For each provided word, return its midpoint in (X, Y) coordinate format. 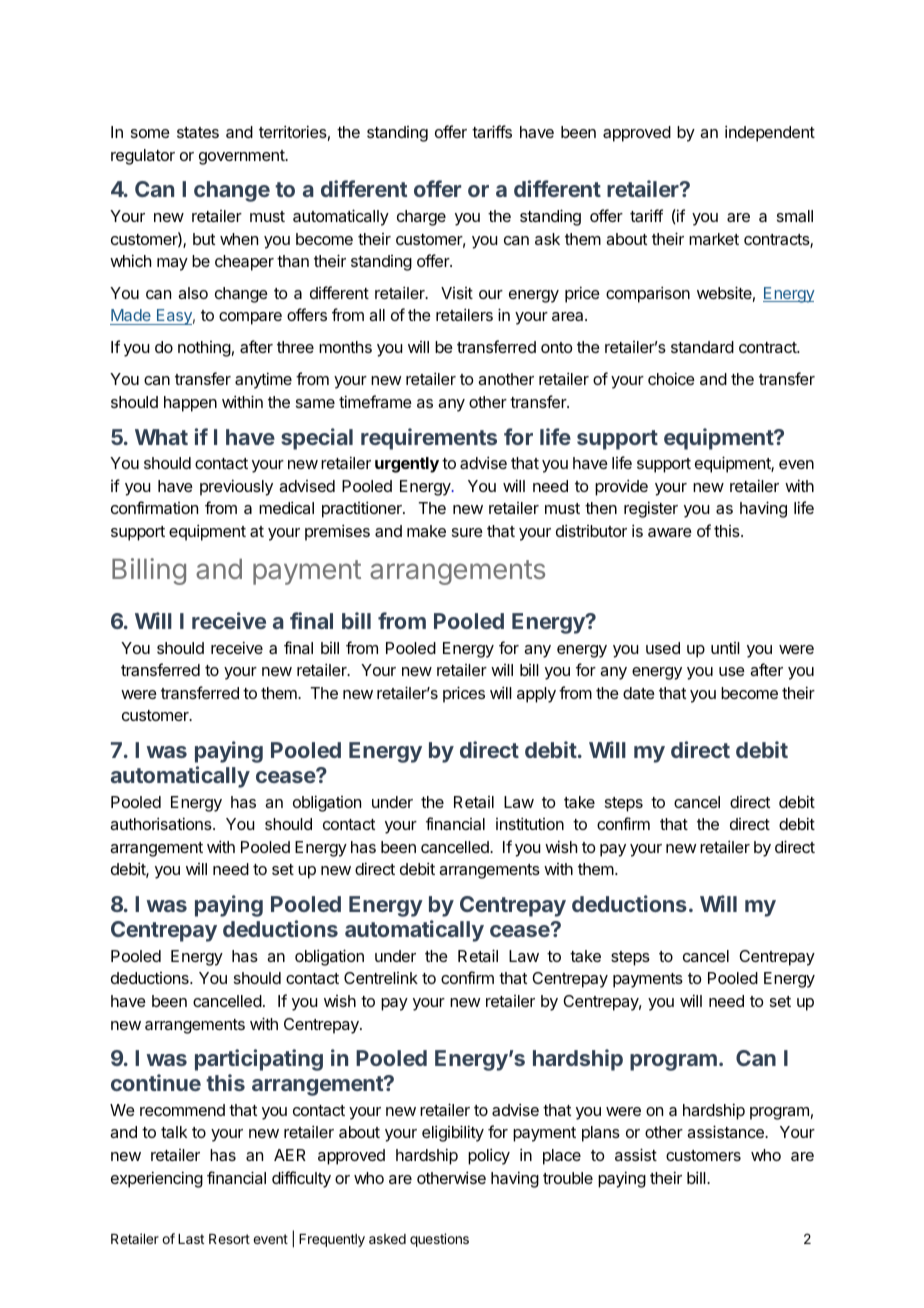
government (242, 157)
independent (770, 133)
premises (337, 532)
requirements (429, 439)
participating (259, 1060)
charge (421, 218)
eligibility (453, 1133)
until (725, 648)
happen (190, 404)
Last (191, 1239)
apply (536, 695)
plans (601, 1134)
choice (671, 378)
